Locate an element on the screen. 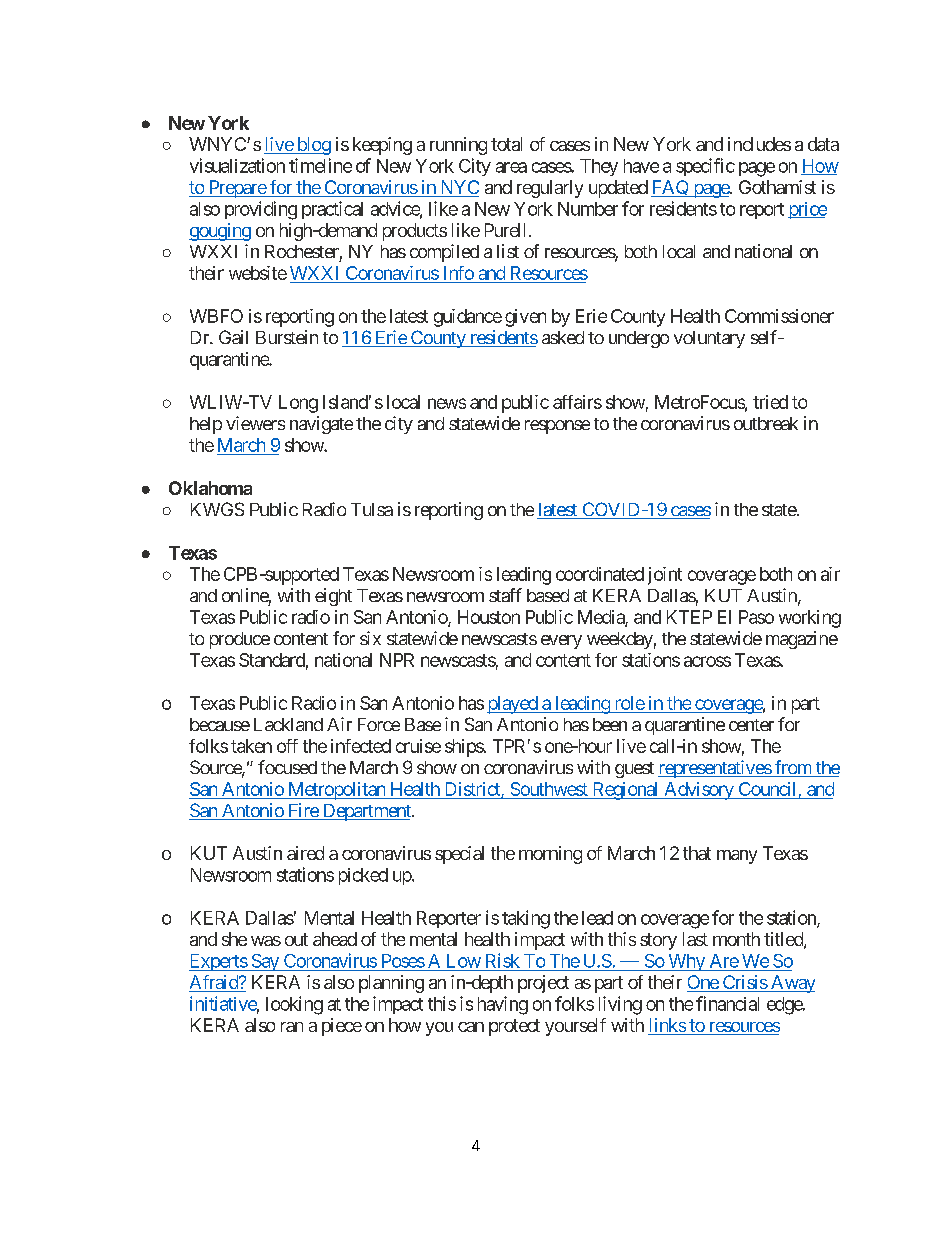 The image size is (952, 1233). area is located at coordinates (511, 167).
